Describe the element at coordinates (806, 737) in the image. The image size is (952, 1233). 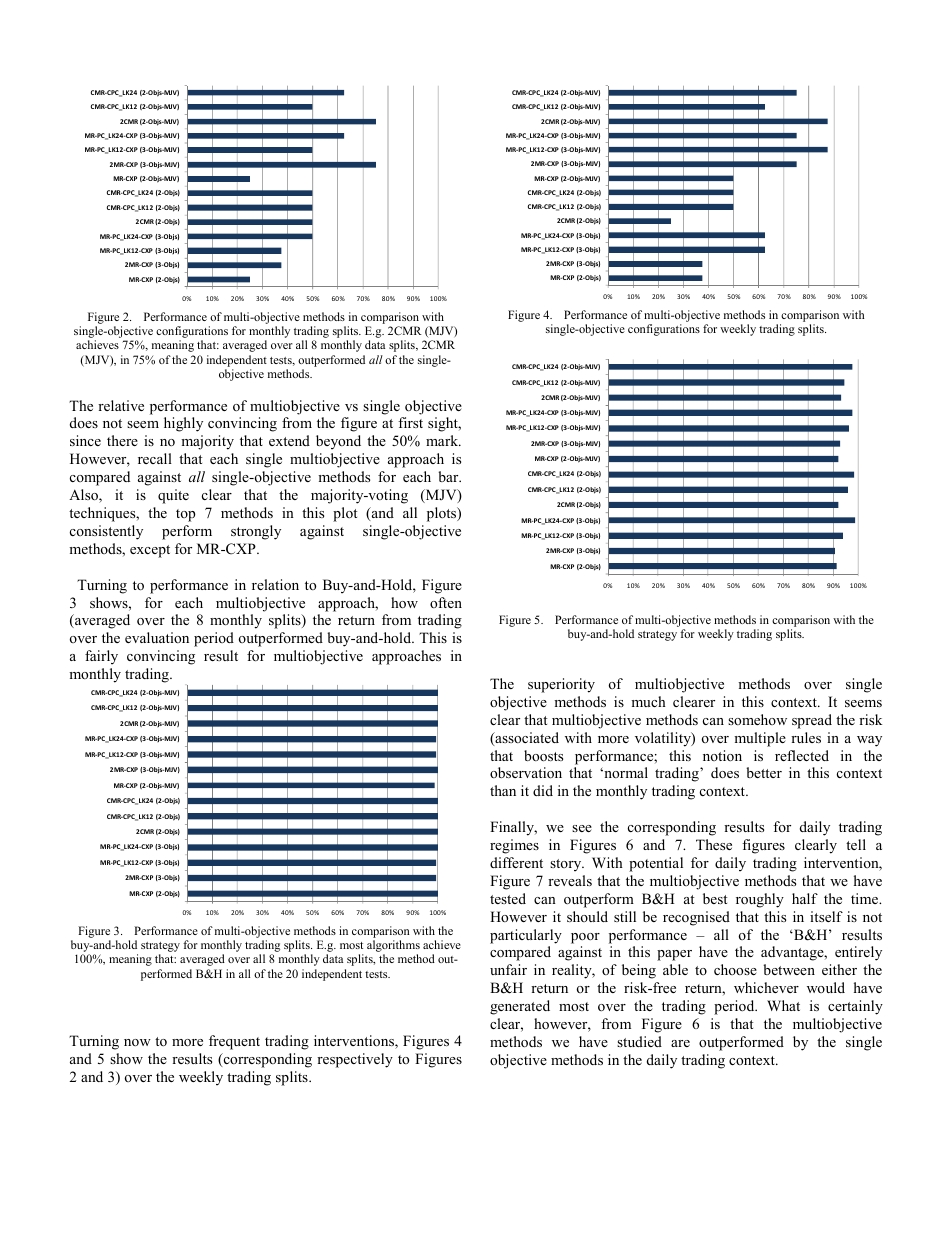
I see `rules` at that location.
